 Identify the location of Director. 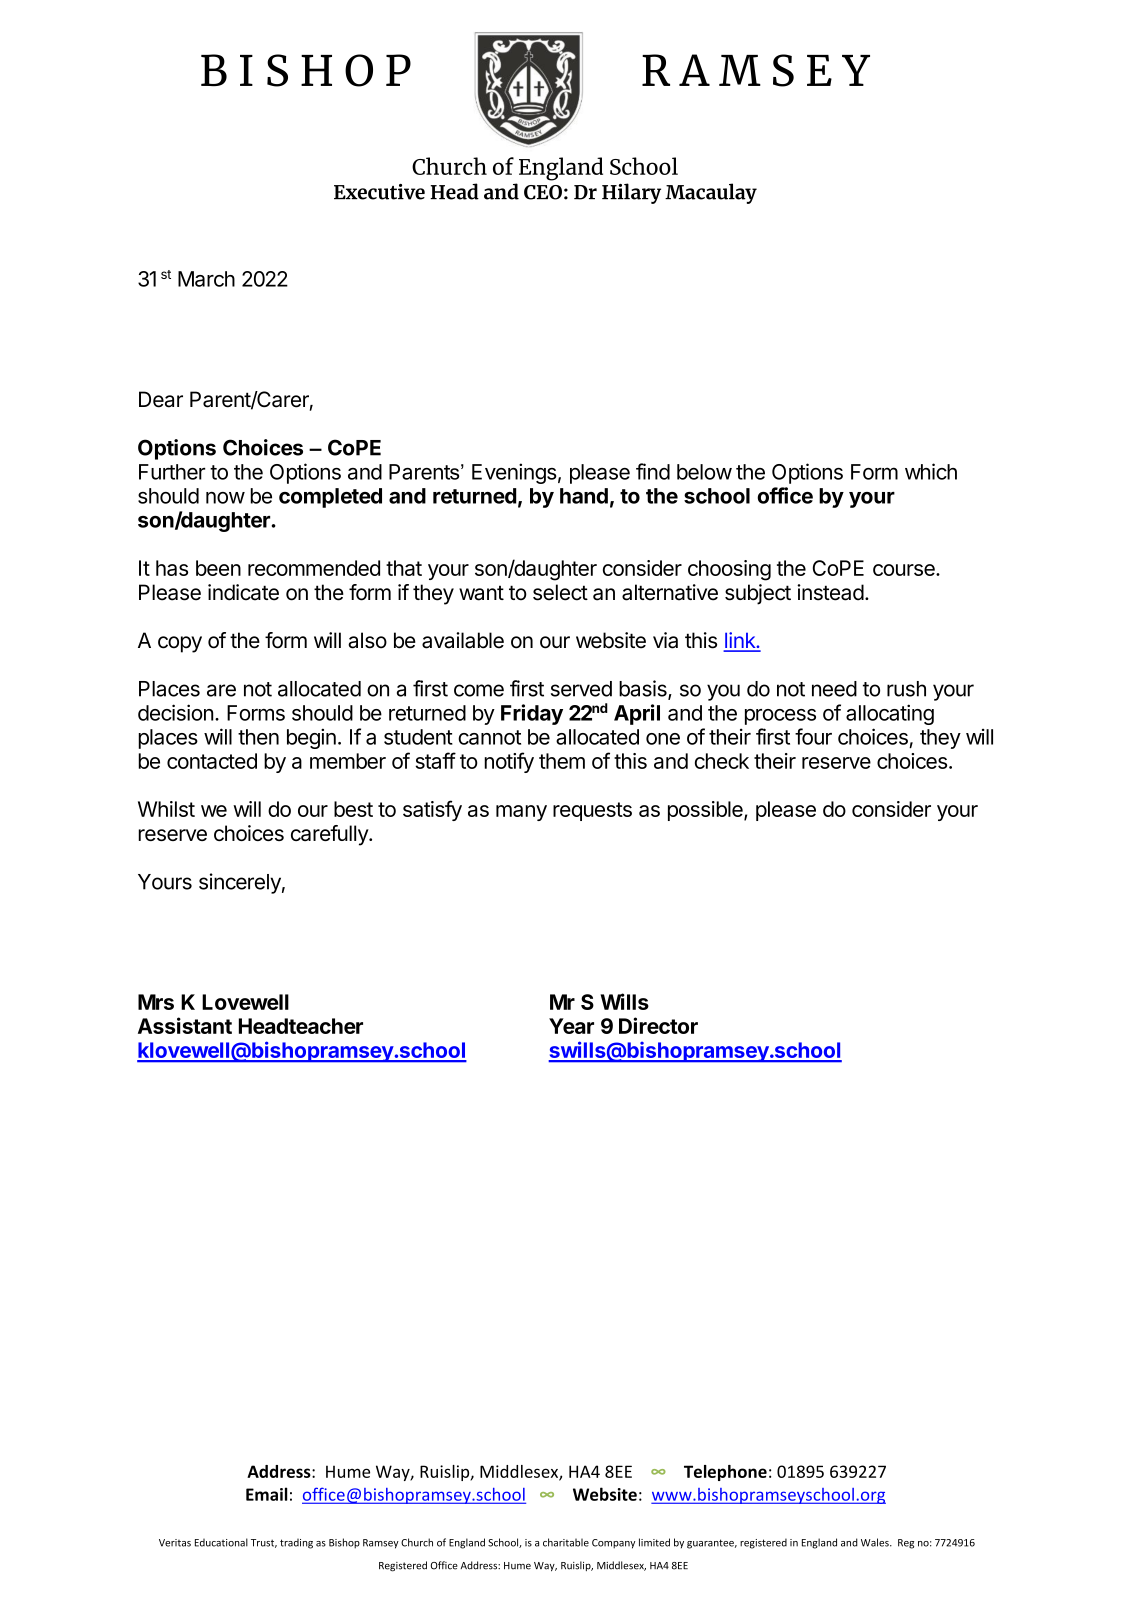
(658, 1025).
